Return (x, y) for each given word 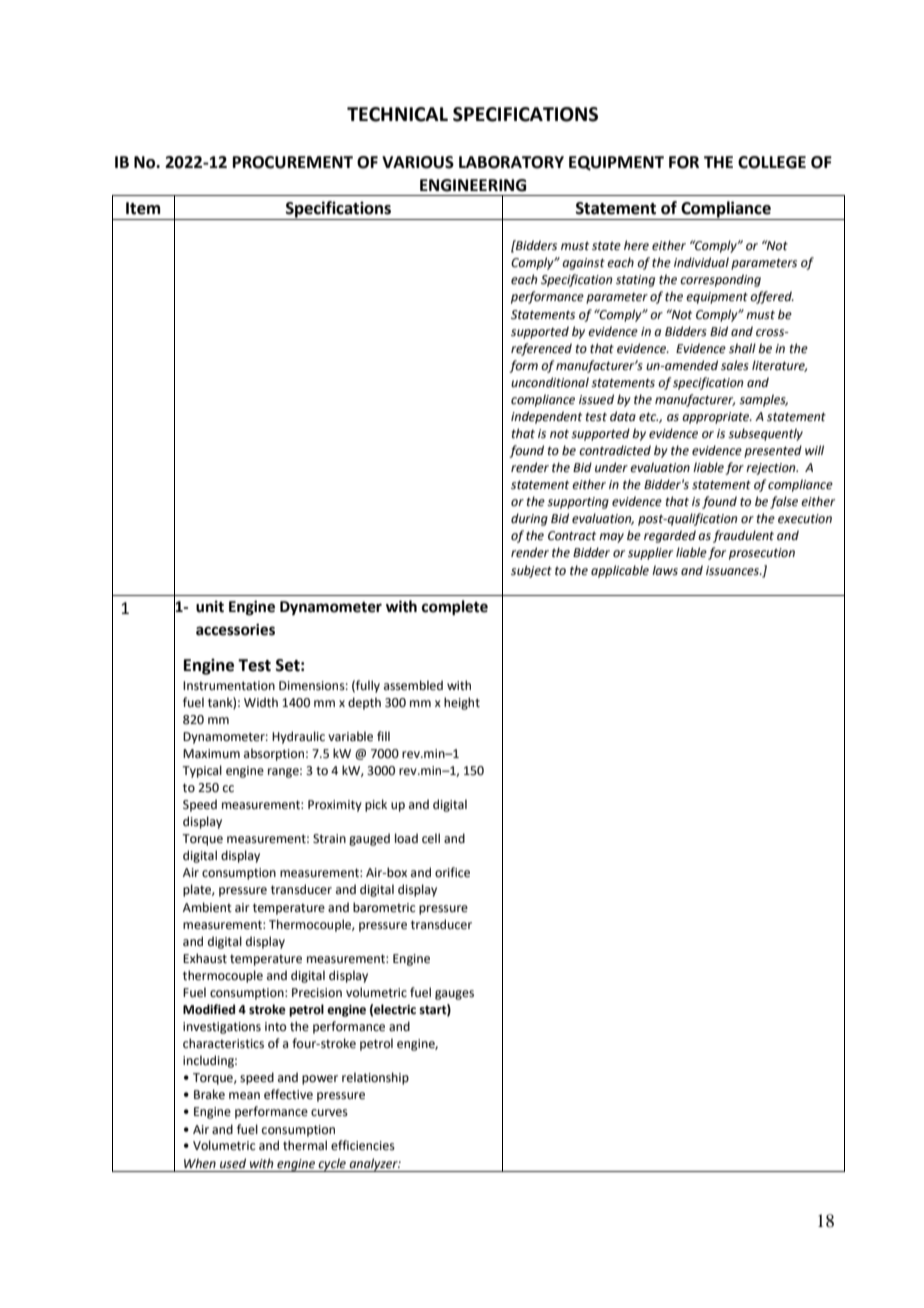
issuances (734, 571)
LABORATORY (511, 162)
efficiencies (363, 1145)
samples (763, 400)
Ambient (207, 907)
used (233, 1163)
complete (455, 608)
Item (143, 208)
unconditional (550, 382)
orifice (452, 872)
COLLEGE (772, 162)
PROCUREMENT (293, 162)
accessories (235, 630)
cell (431, 838)
